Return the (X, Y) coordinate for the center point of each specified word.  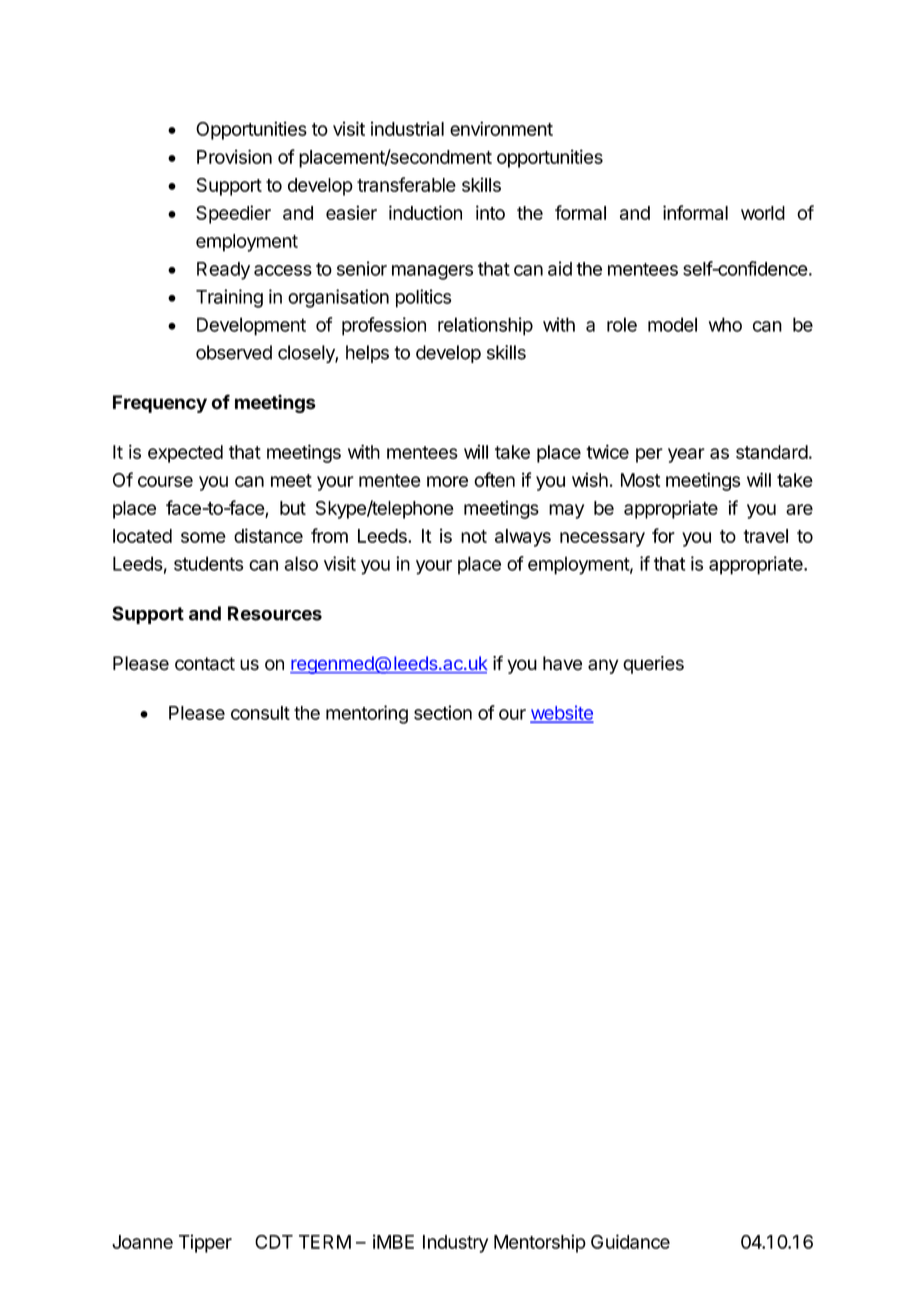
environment (501, 128)
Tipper (205, 1243)
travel (765, 536)
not (474, 536)
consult (260, 713)
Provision (234, 156)
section (443, 712)
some (203, 537)
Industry (455, 1244)
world (763, 213)
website (561, 713)
